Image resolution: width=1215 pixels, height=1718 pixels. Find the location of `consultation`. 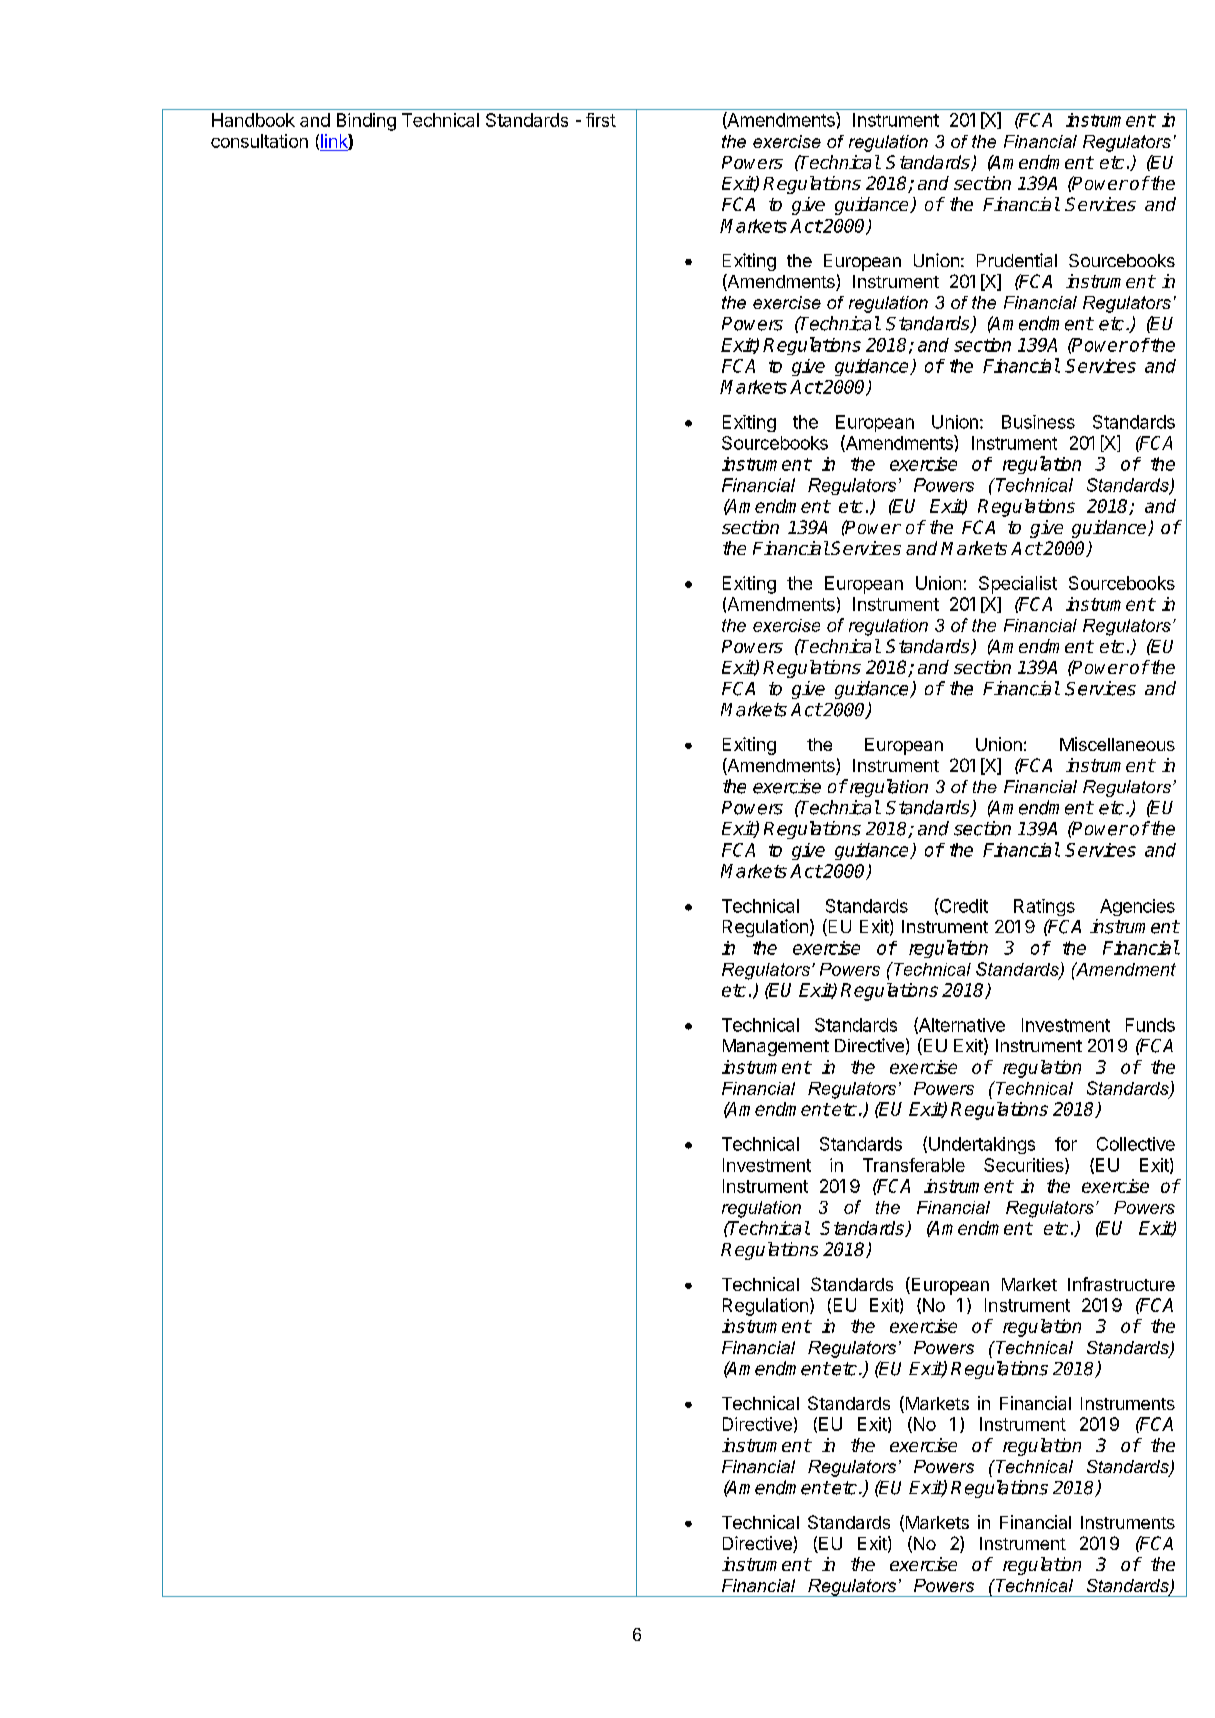

consultation is located at coordinates (259, 141).
